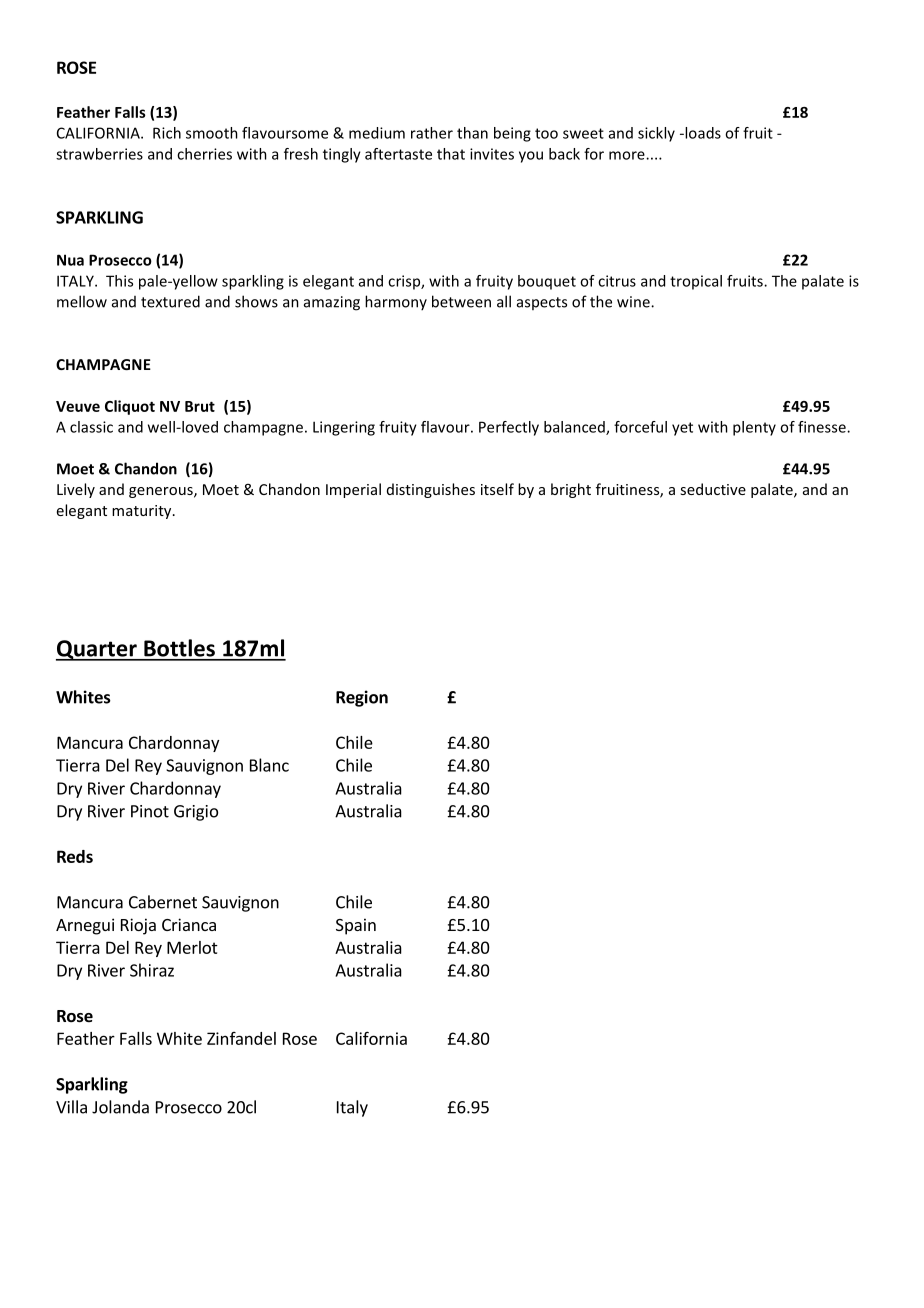  Describe the element at coordinates (241, 1038) in the screenshot. I see `Zinfandel` at that location.
